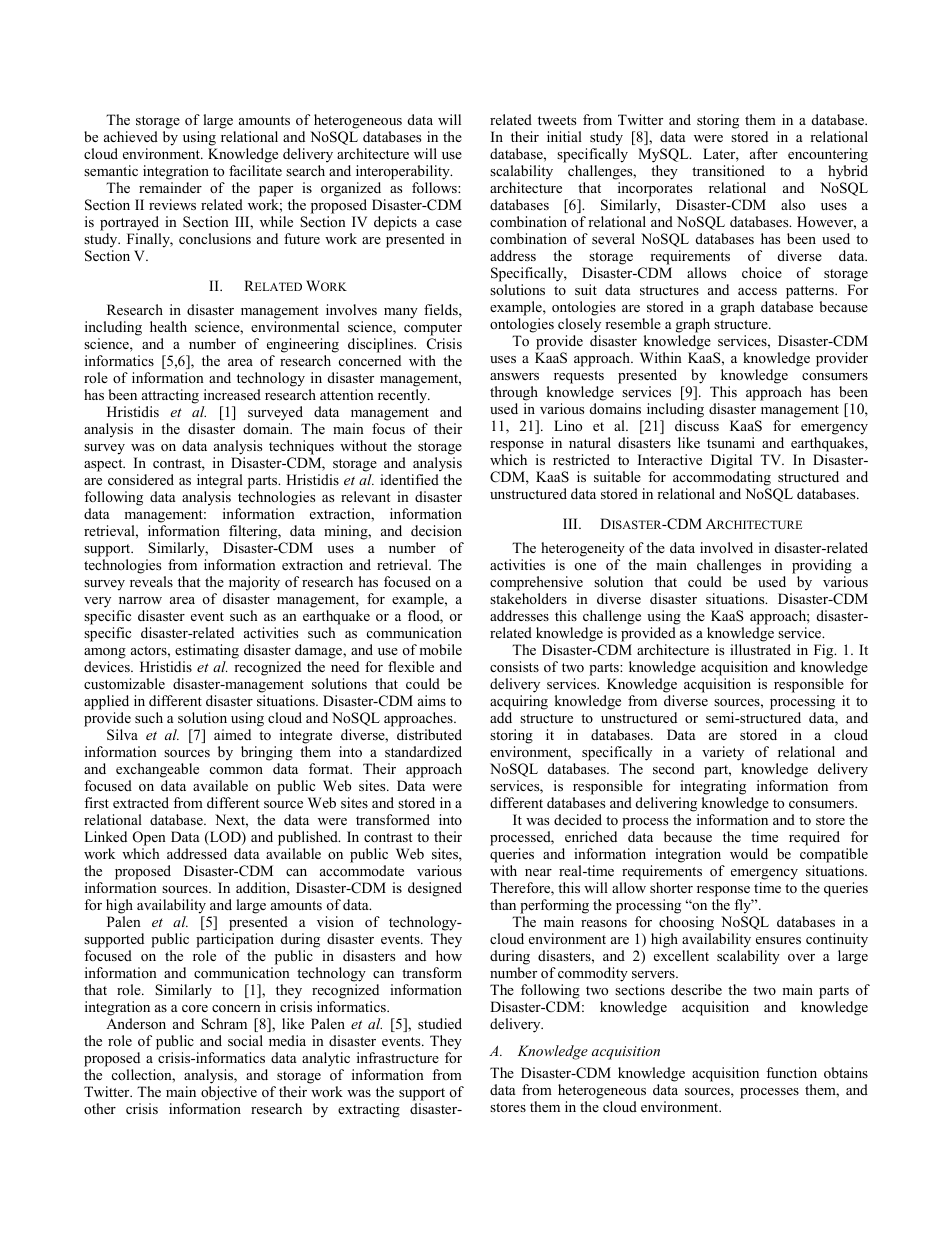 The image size is (952, 1233). What do you see at coordinates (440, 1023) in the document?
I see `studied` at bounding box center [440, 1023].
